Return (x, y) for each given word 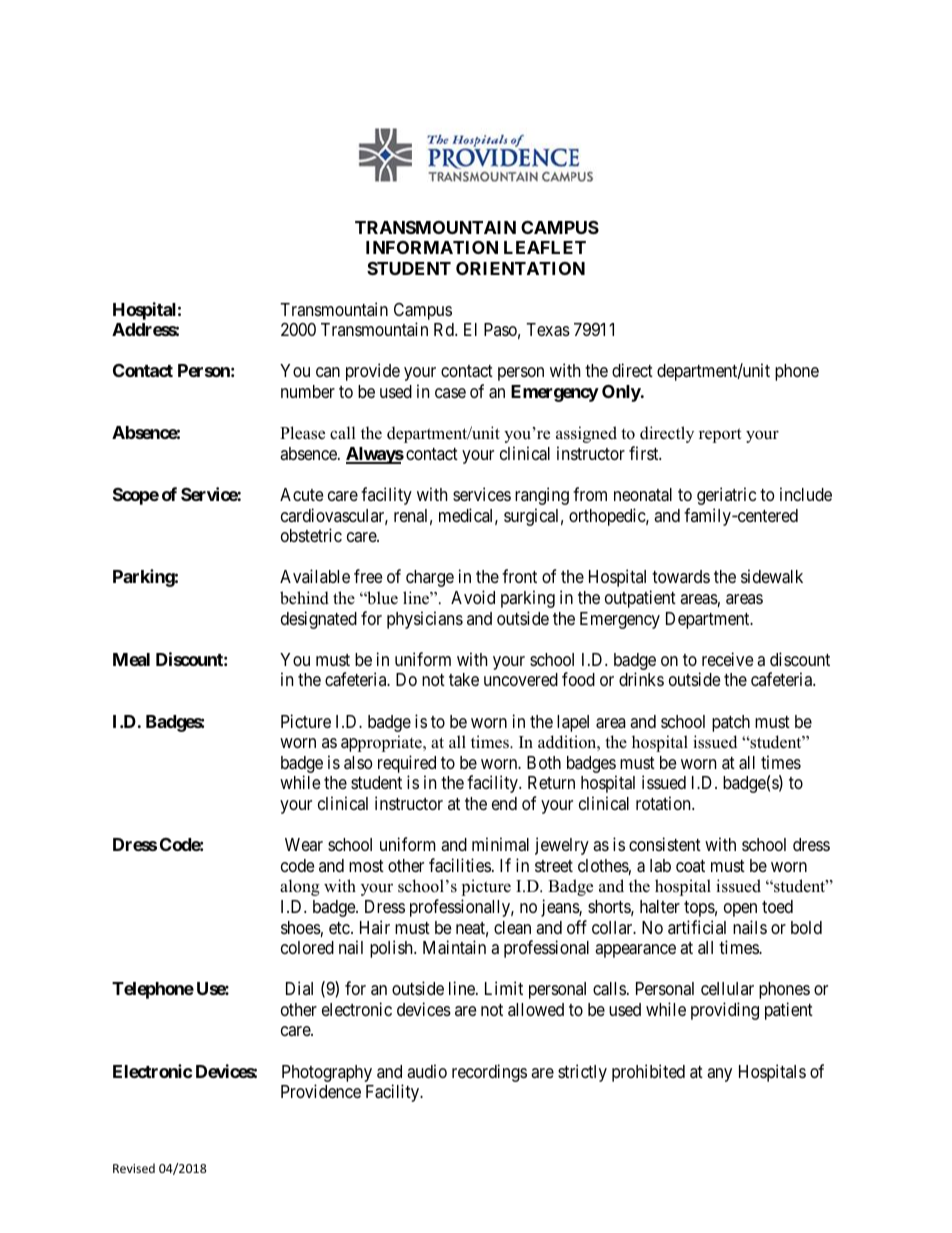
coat (690, 866)
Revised (134, 1168)
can (328, 372)
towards (681, 576)
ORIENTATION (520, 268)
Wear (304, 844)
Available (315, 576)
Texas (548, 330)
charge (430, 578)
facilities (460, 865)
